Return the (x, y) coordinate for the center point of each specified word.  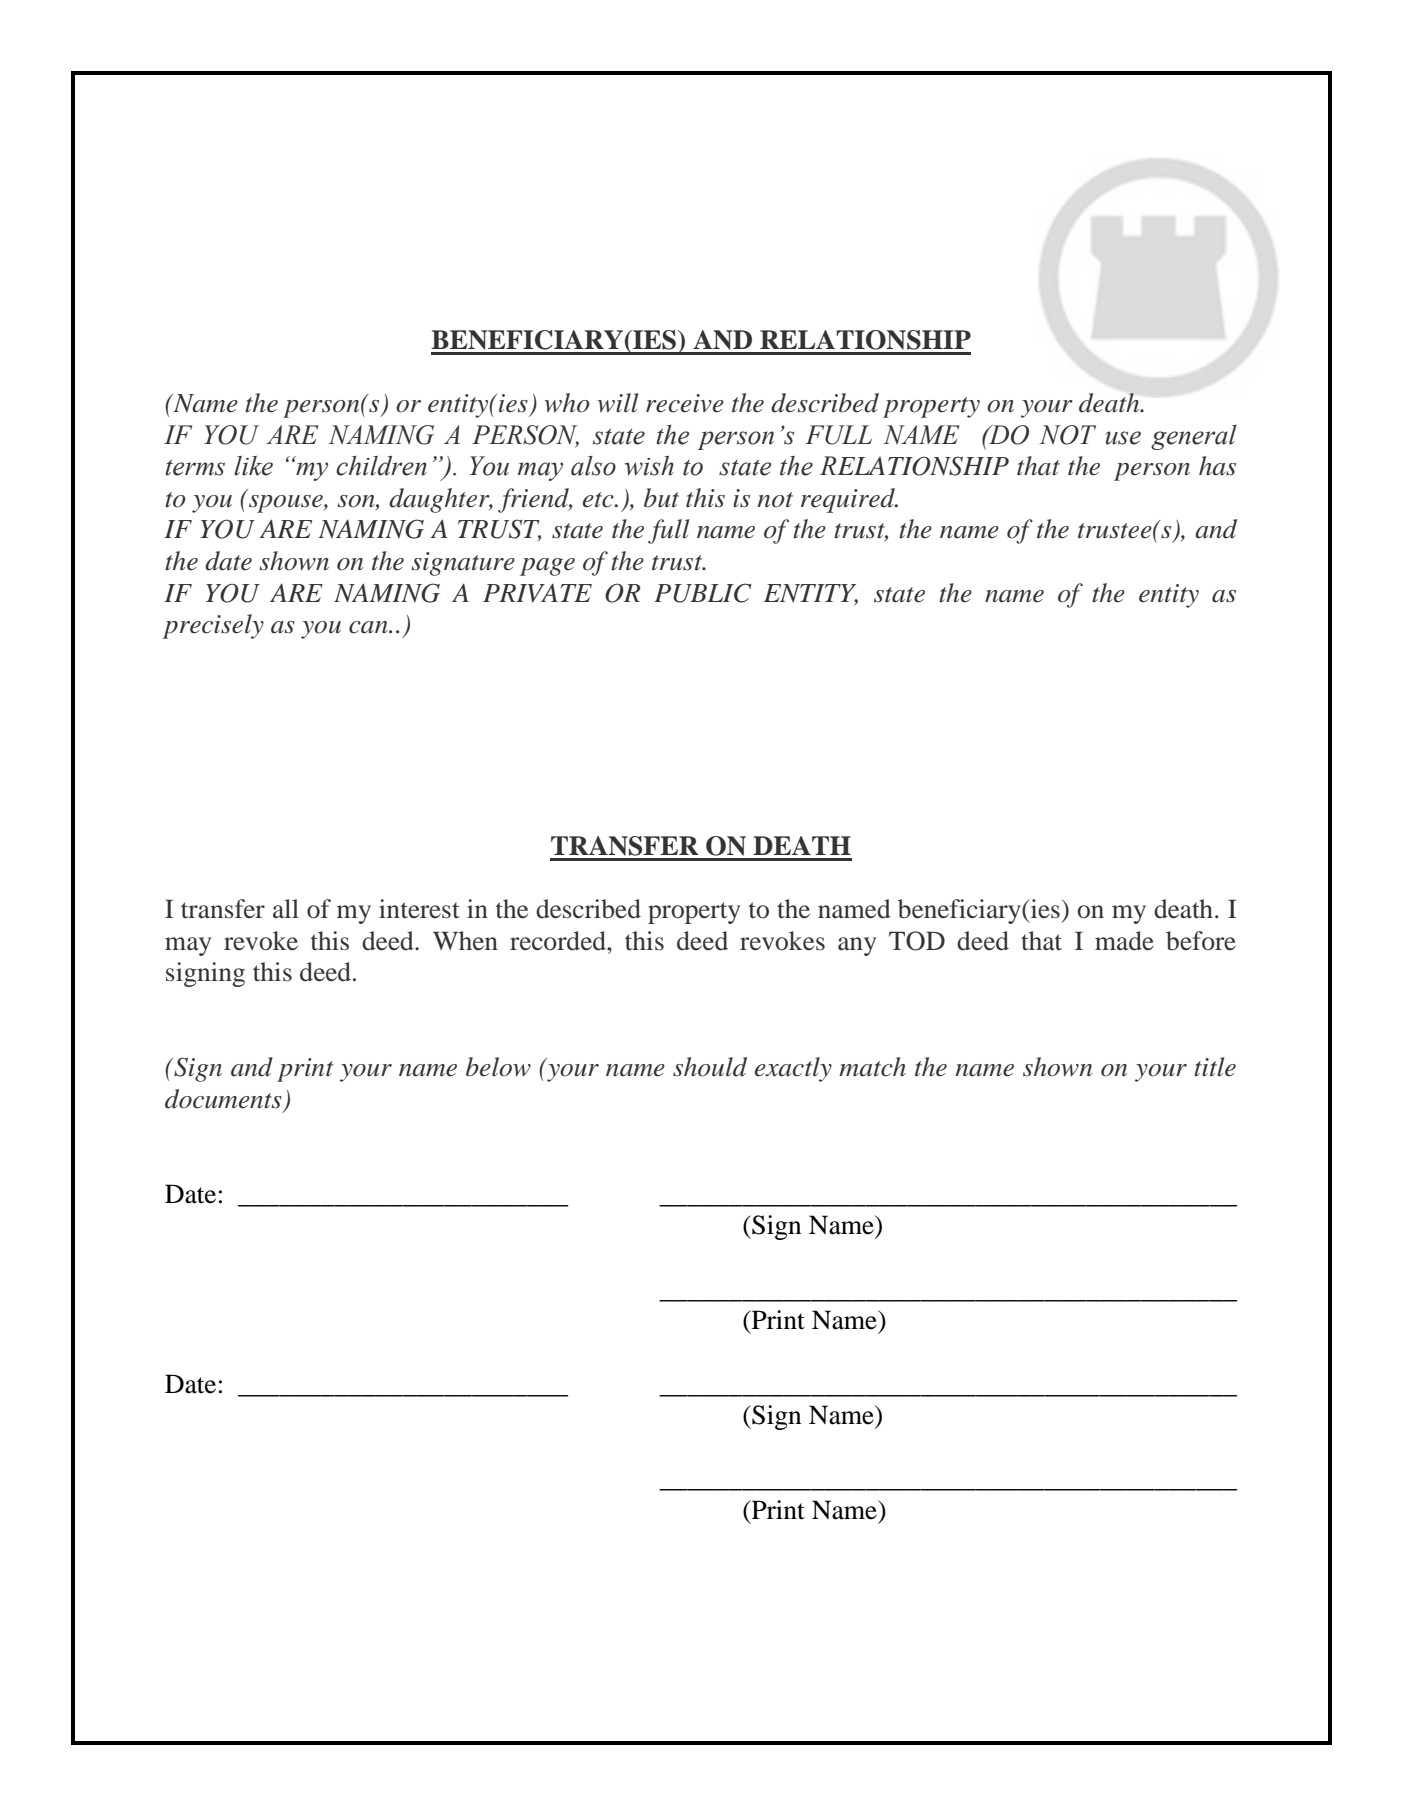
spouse (287, 504)
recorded (559, 941)
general (1194, 437)
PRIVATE (537, 593)
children (381, 466)
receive (685, 403)
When (465, 941)
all (286, 909)
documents (223, 1099)
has (1217, 466)
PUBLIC (702, 593)
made (1124, 941)
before (1201, 941)
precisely (213, 626)
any (857, 946)
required (849, 500)
